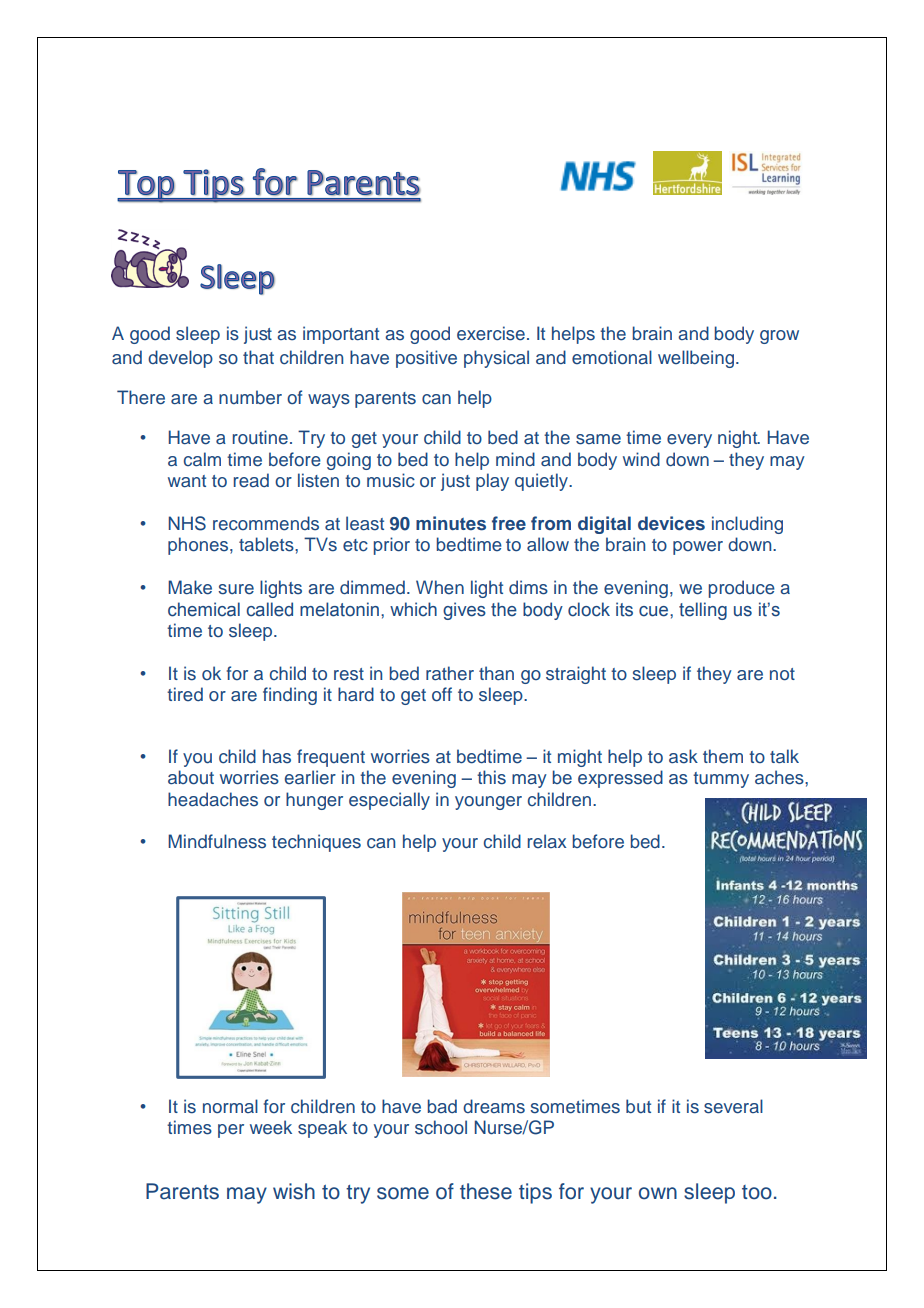 This screenshot has width=924, height=1308. I want to click on develop, so click(180, 359).
